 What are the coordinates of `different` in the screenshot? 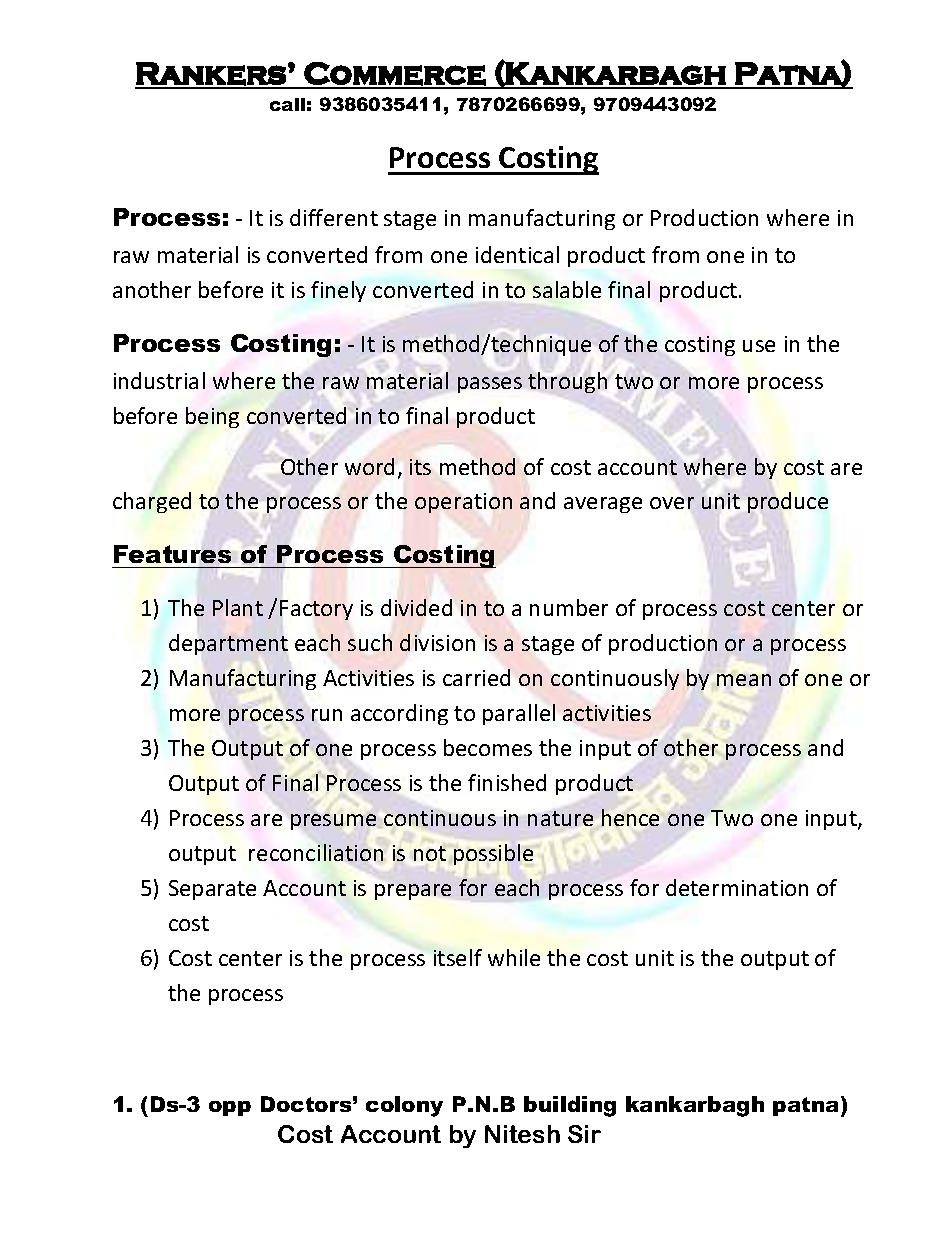 It's located at (334, 217).
